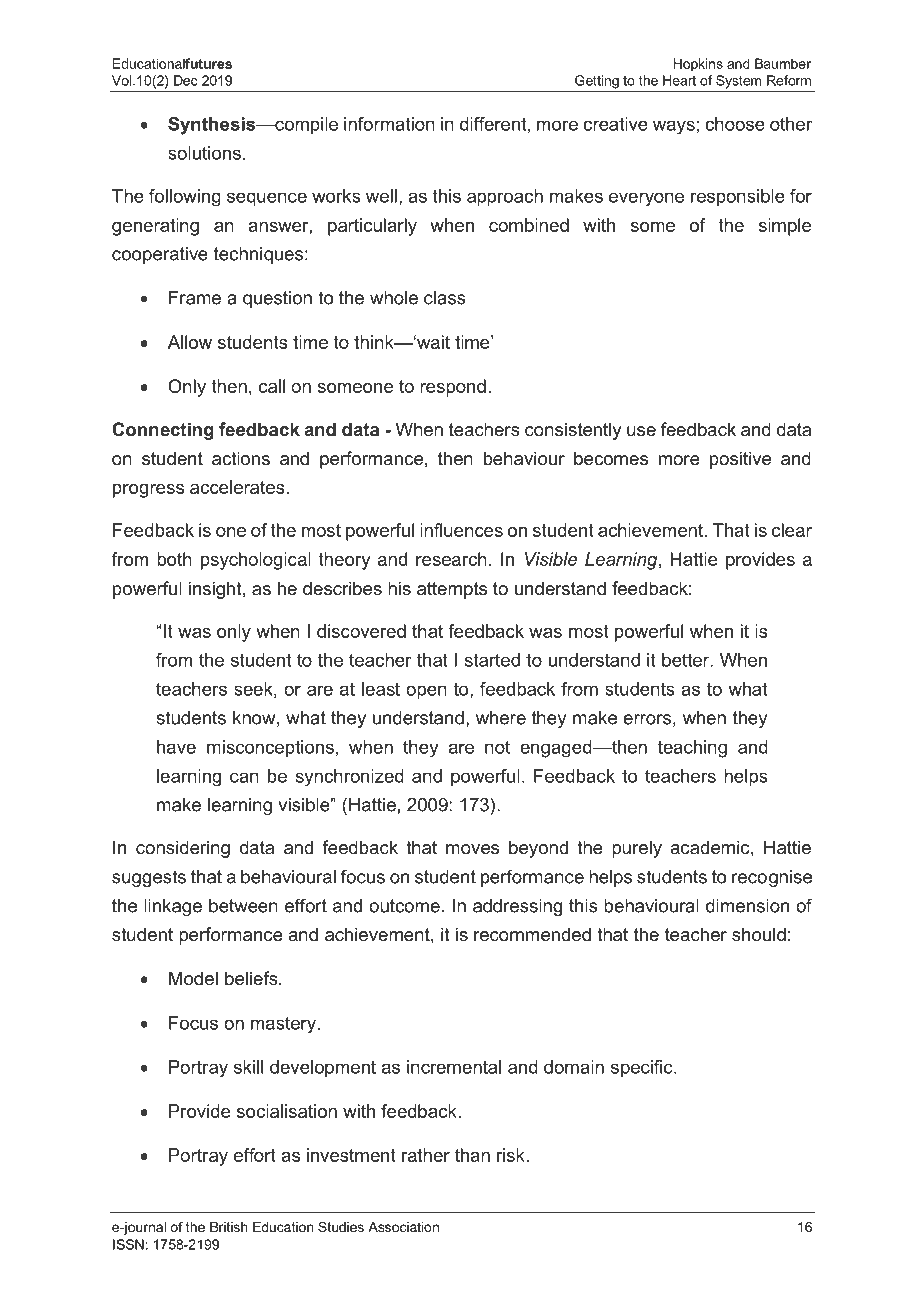  What do you see at coordinates (461, 530) in the screenshot?
I see `influences` at bounding box center [461, 530].
